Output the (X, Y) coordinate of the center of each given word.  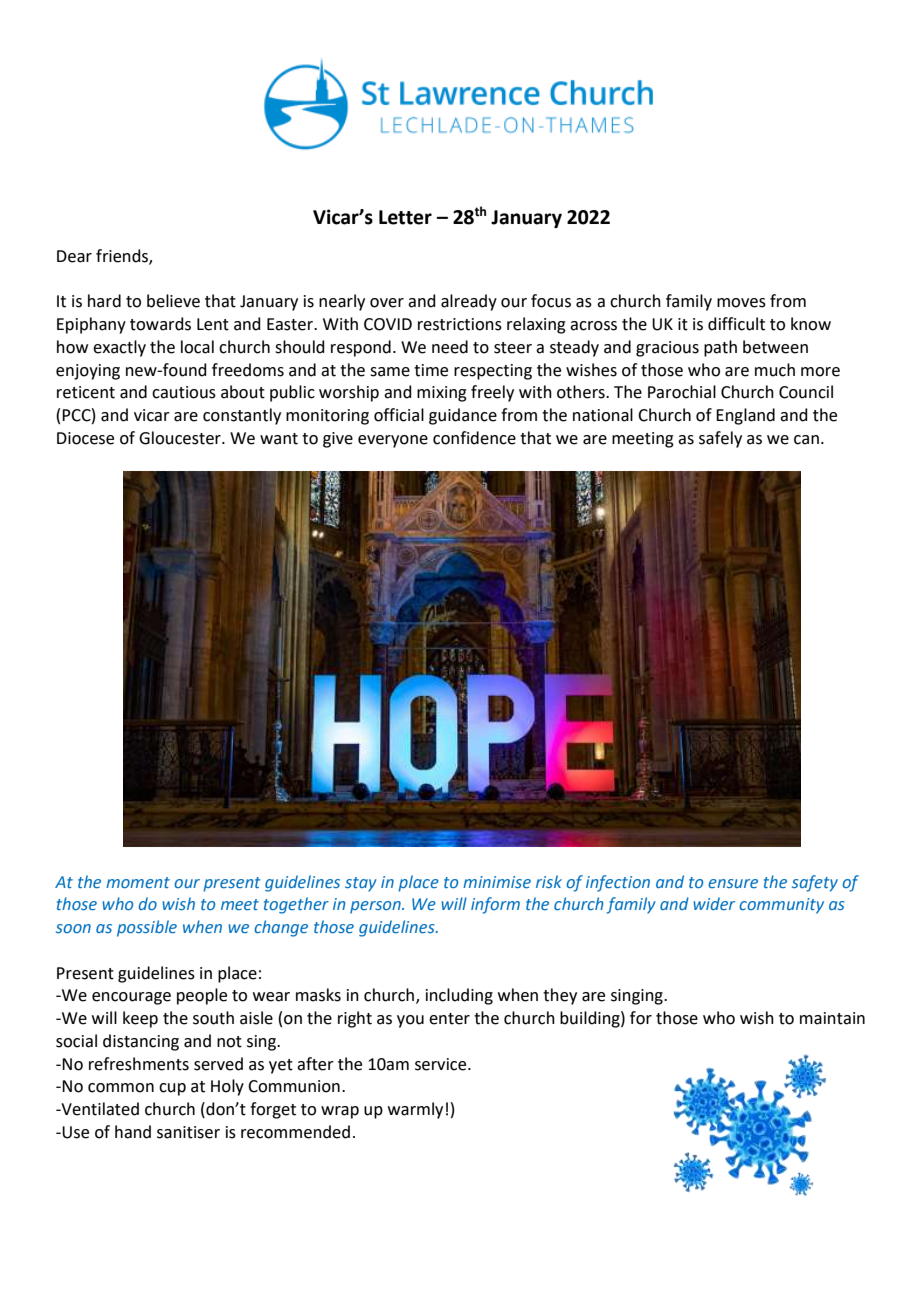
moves (741, 303)
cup (172, 1089)
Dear (74, 256)
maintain (832, 1018)
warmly (415, 1110)
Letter (405, 217)
